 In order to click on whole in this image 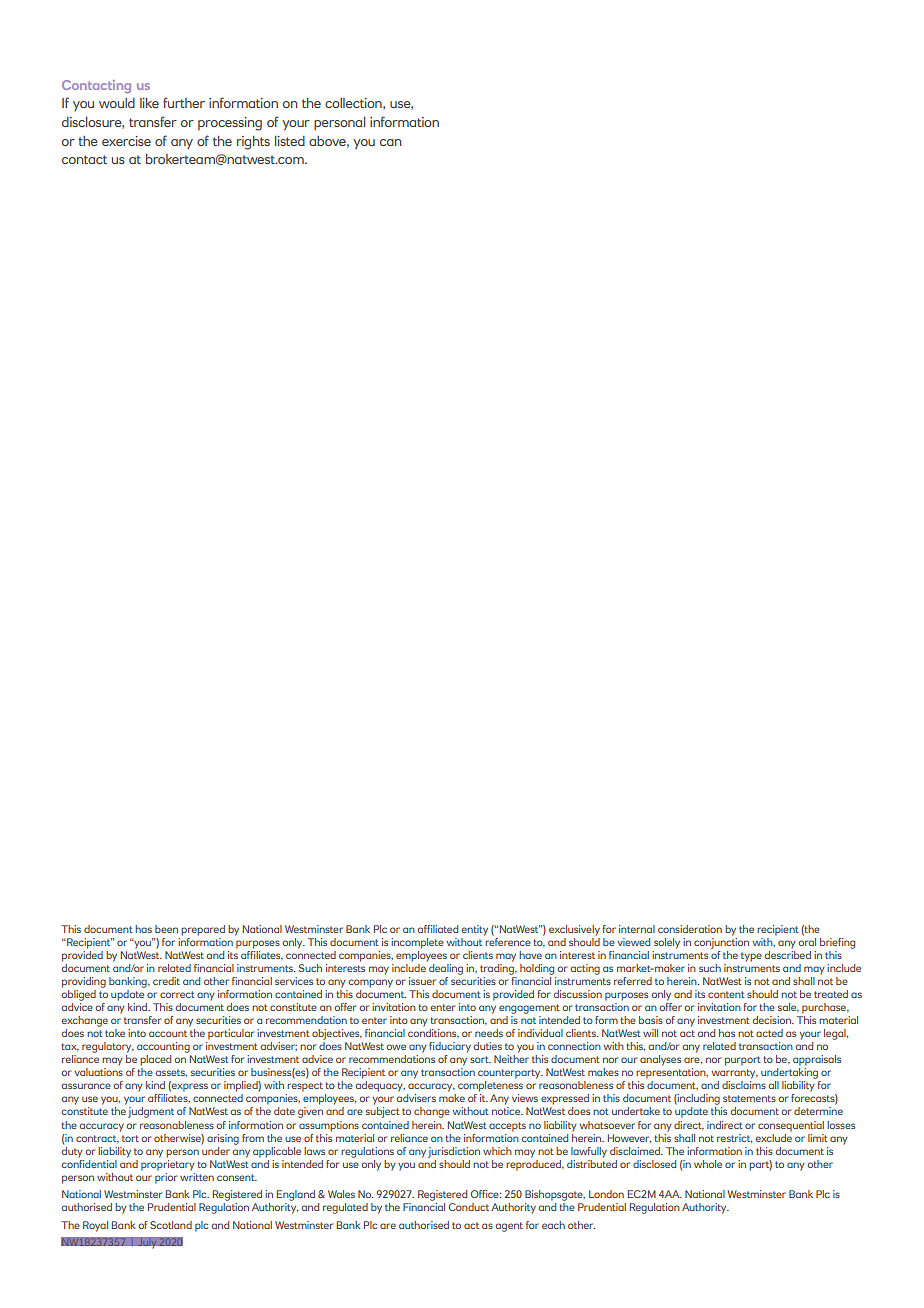, I will do `click(708, 1164)`.
